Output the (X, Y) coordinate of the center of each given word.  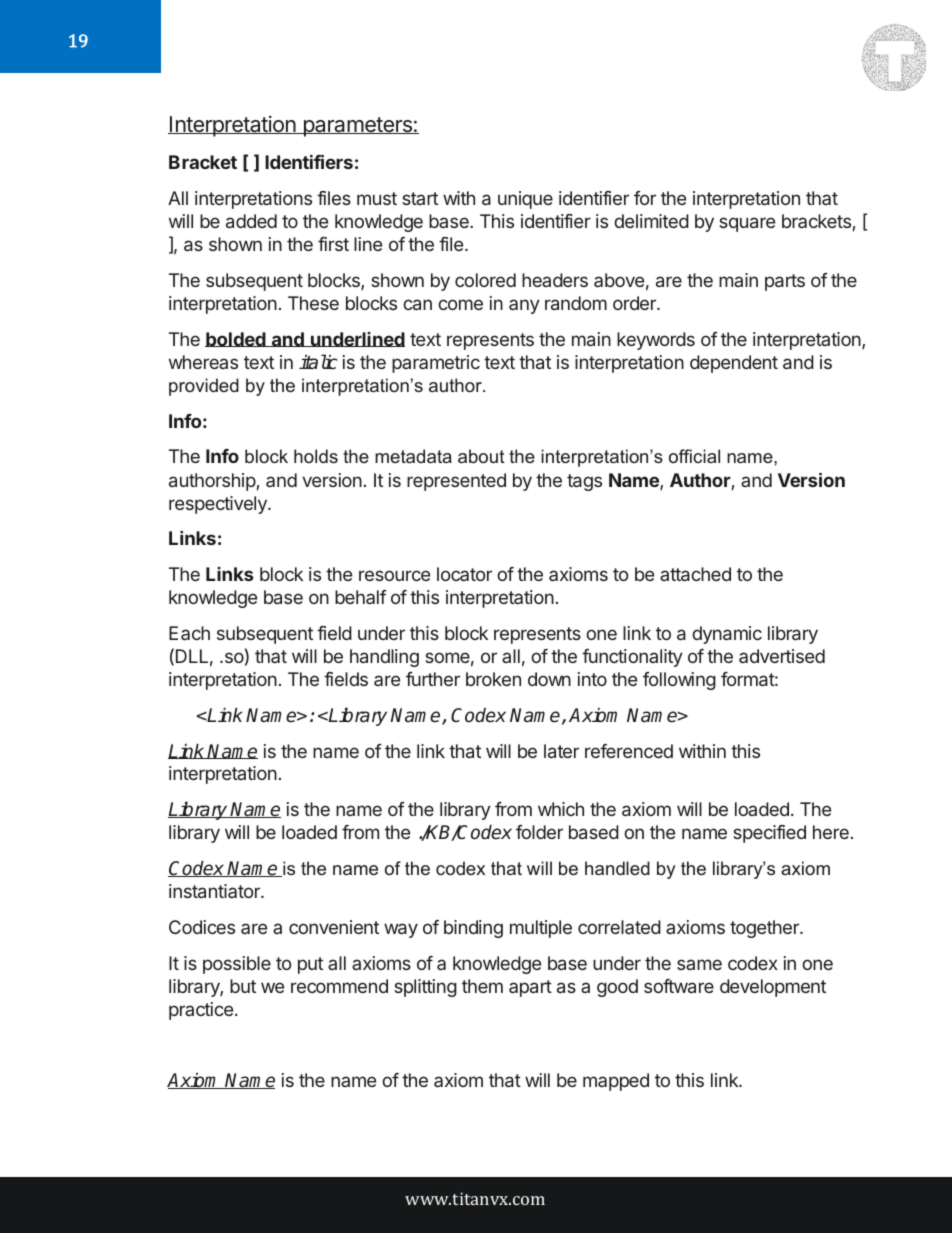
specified (769, 834)
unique (525, 200)
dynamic (727, 635)
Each (189, 633)
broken (493, 679)
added (251, 221)
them (482, 986)
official (694, 456)
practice (201, 1011)
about (481, 456)
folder (539, 832)
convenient (334, 927)
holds (316, 456)
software (679, 986)
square (747, 224)
